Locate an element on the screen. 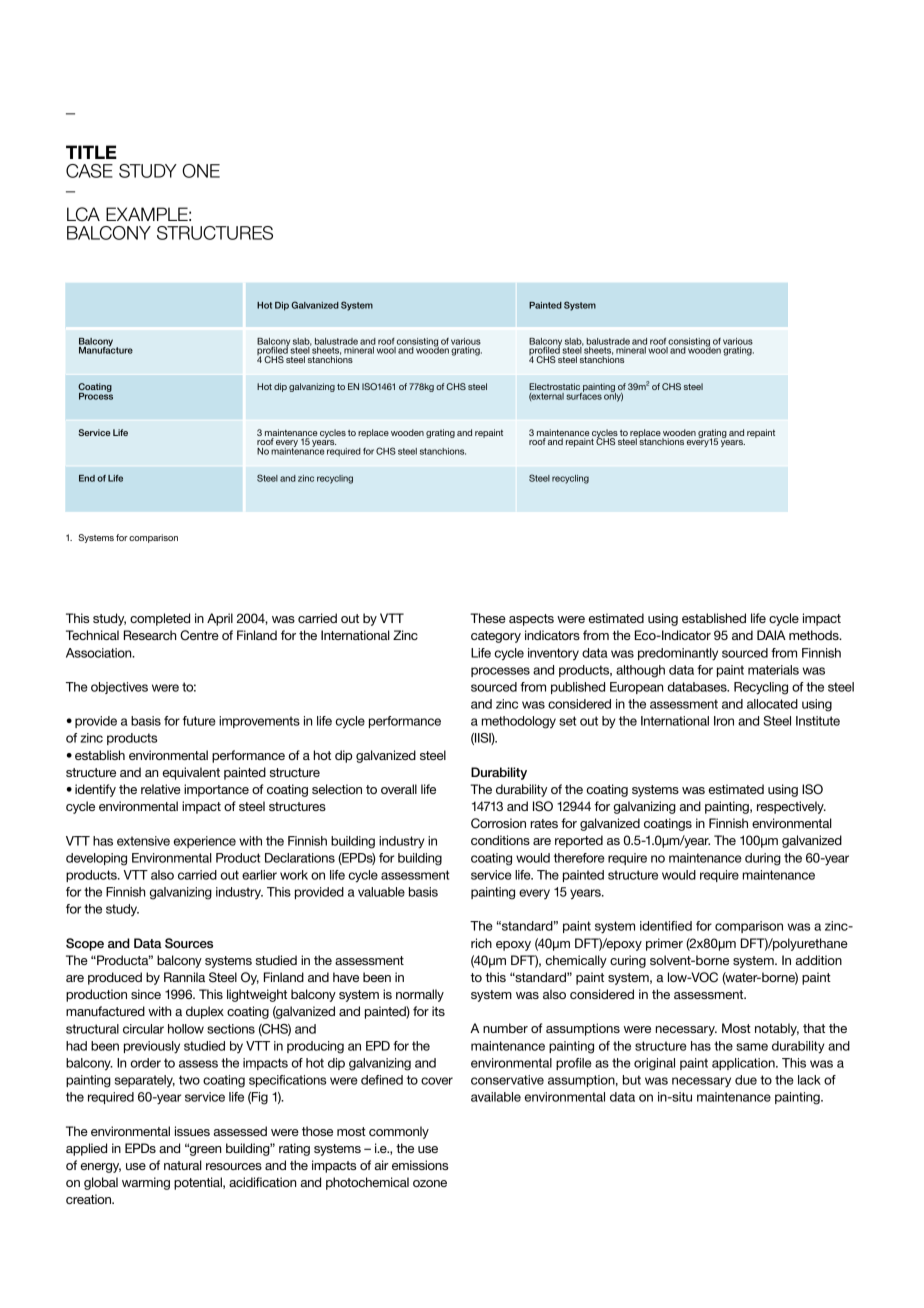 The image size is (924, 1308). natural is located at coordinates (183, 1165).
